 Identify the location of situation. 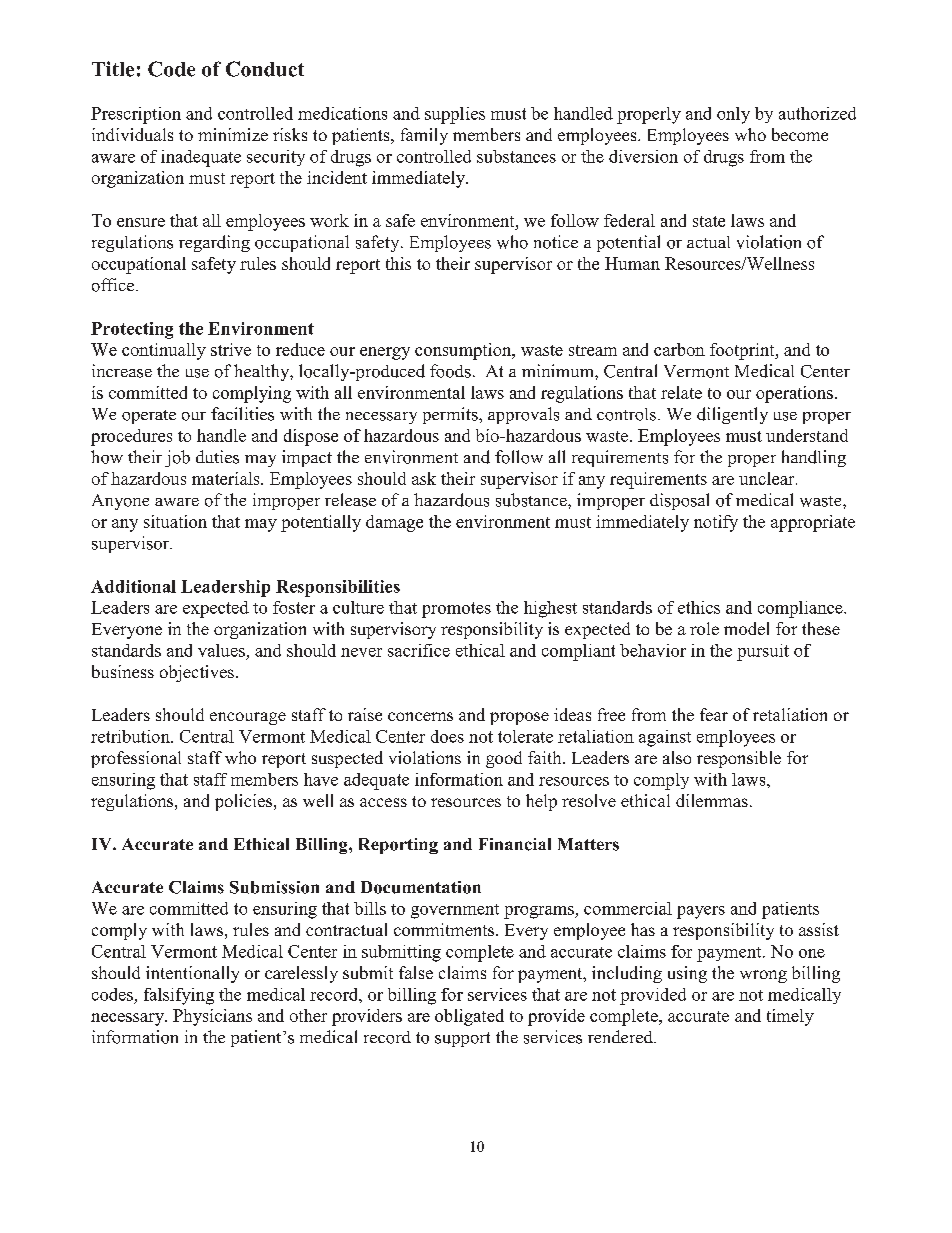
(175, 521).
